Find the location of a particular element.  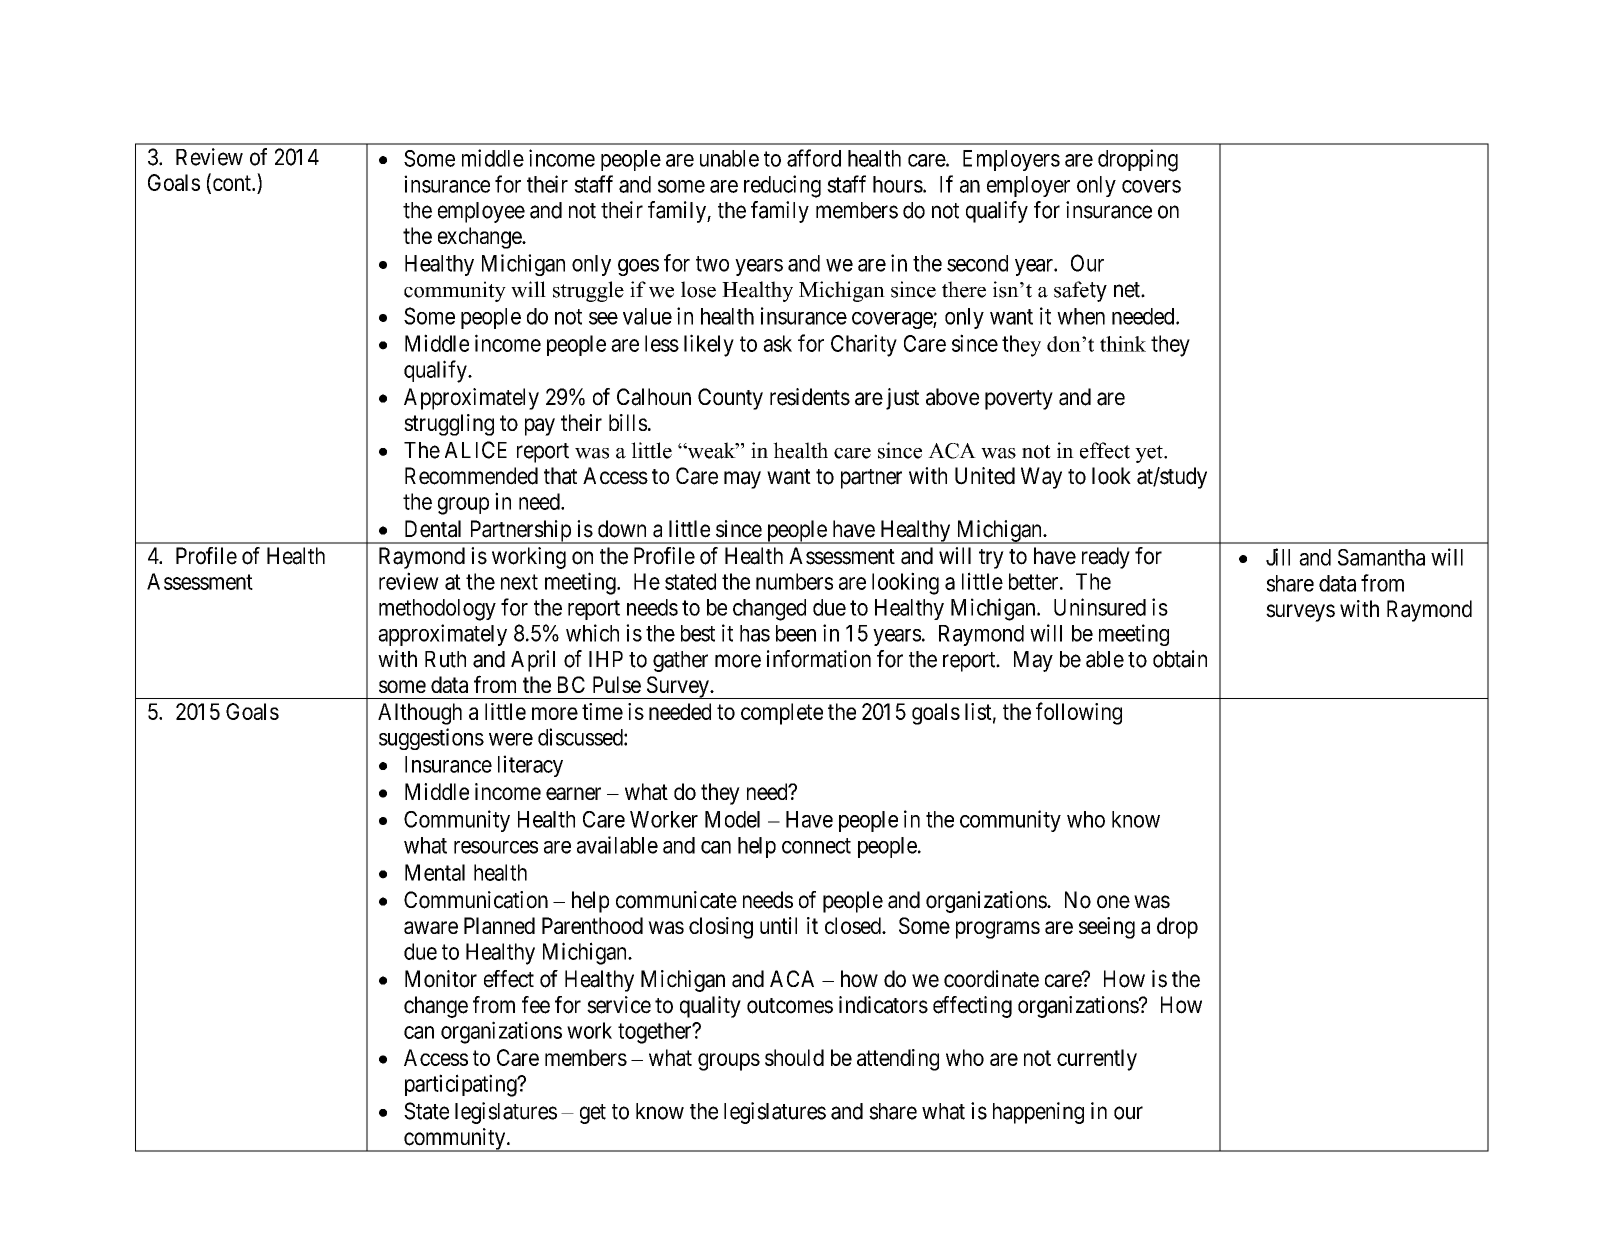

obtain is located at coordinates (1180, 659).
